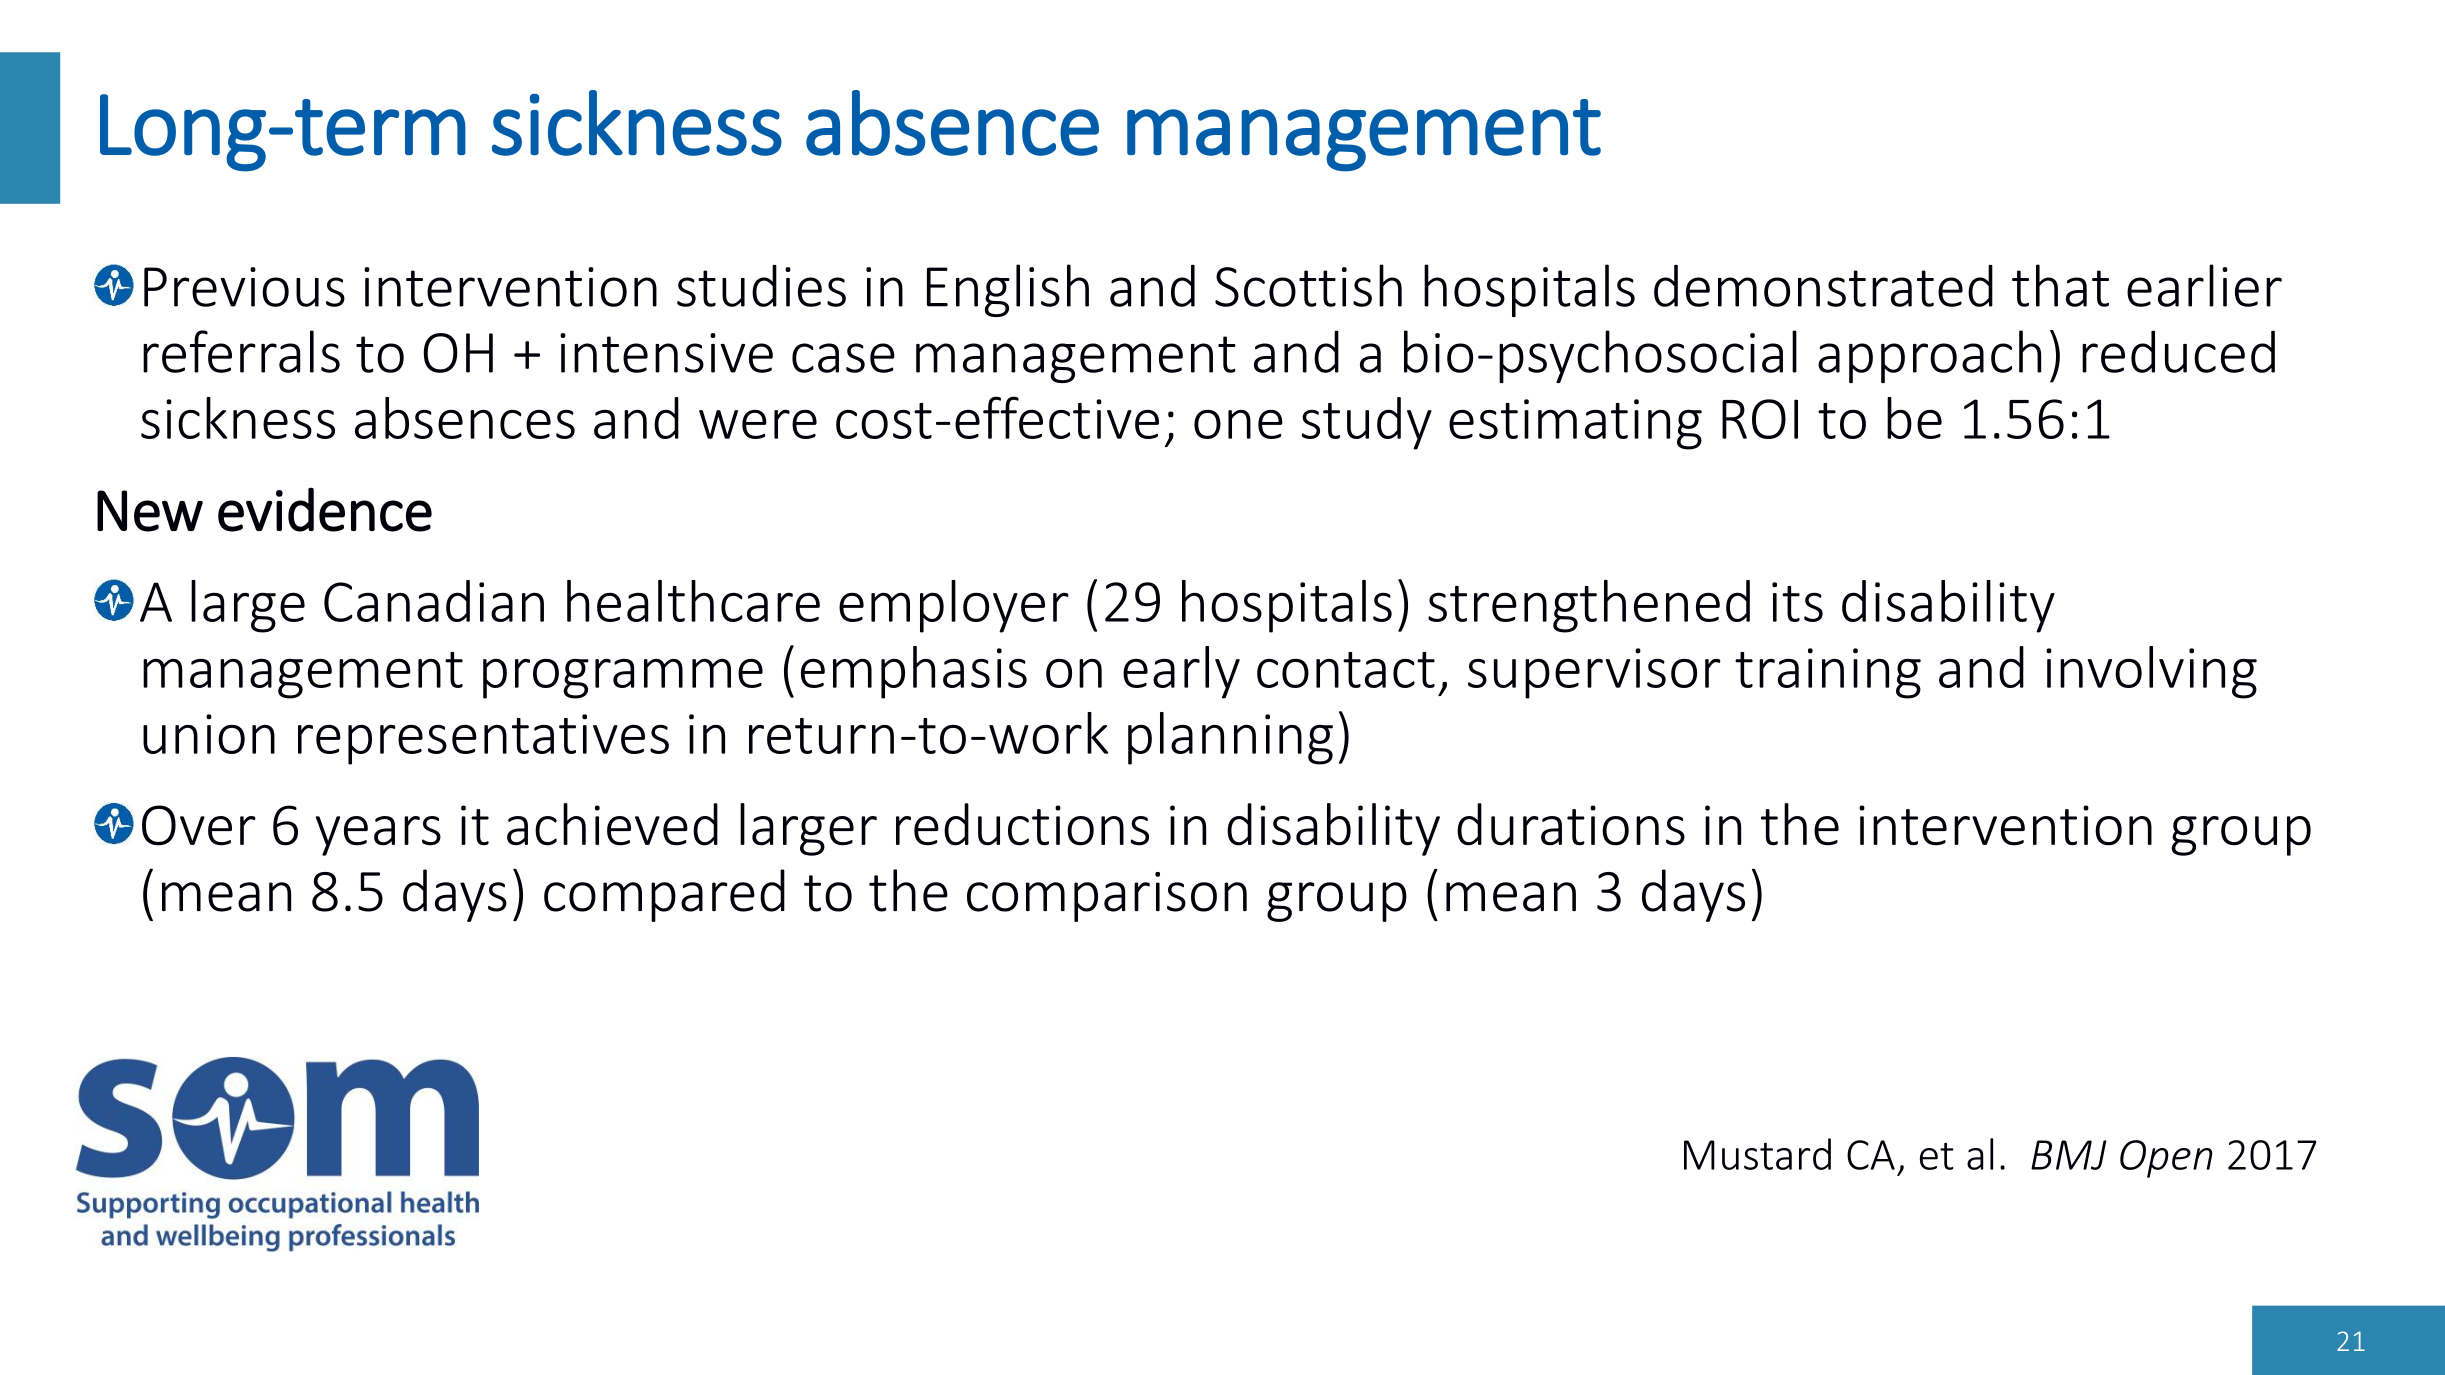 The image size is (2445, 1375). What do you see at coordinates (2068, 1155) in the screenshot?
I see `BMJ` at bounding box center [2068, 1155].
